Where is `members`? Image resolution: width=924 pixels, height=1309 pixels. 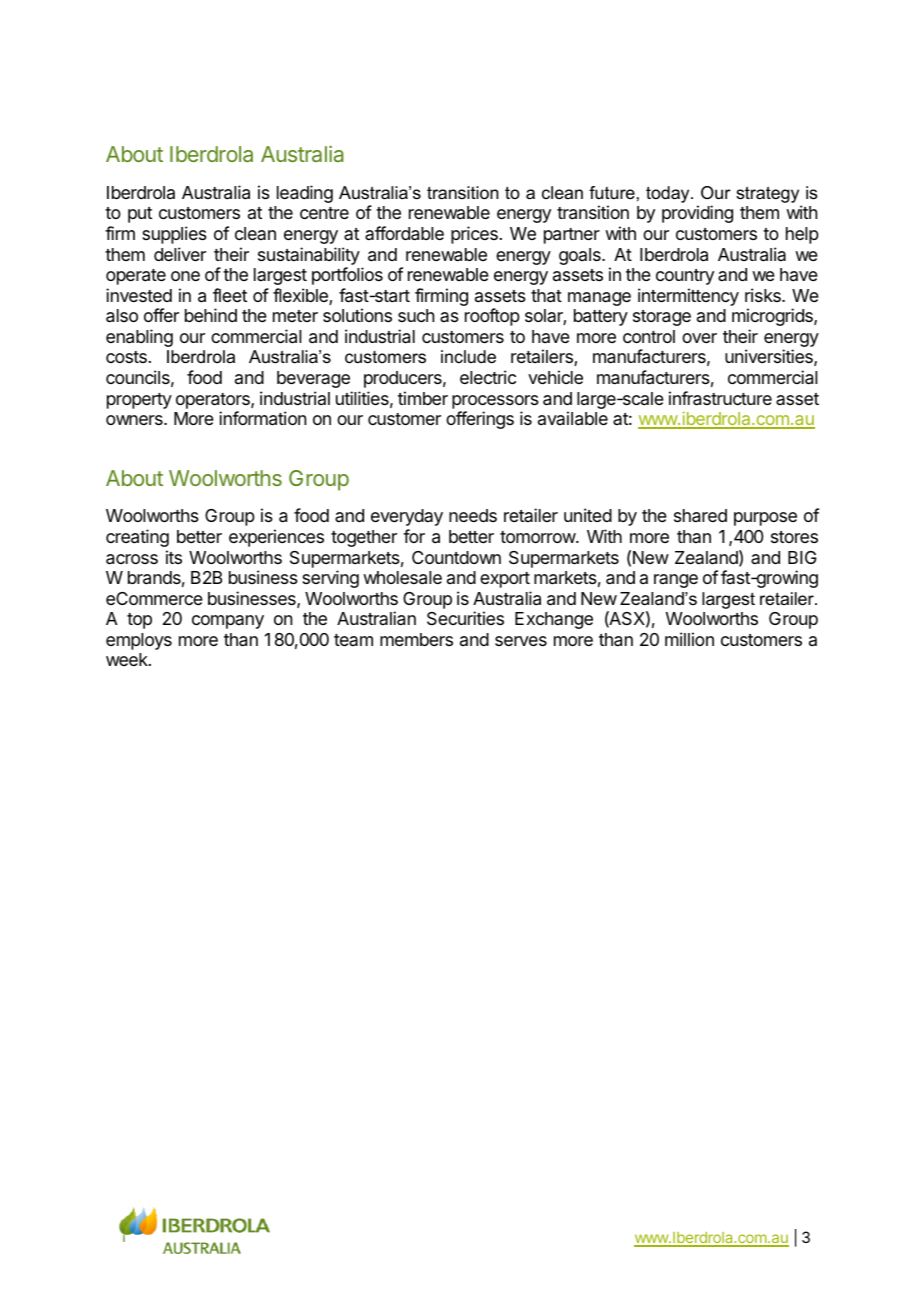
members is located at coordinates (416, 639).
